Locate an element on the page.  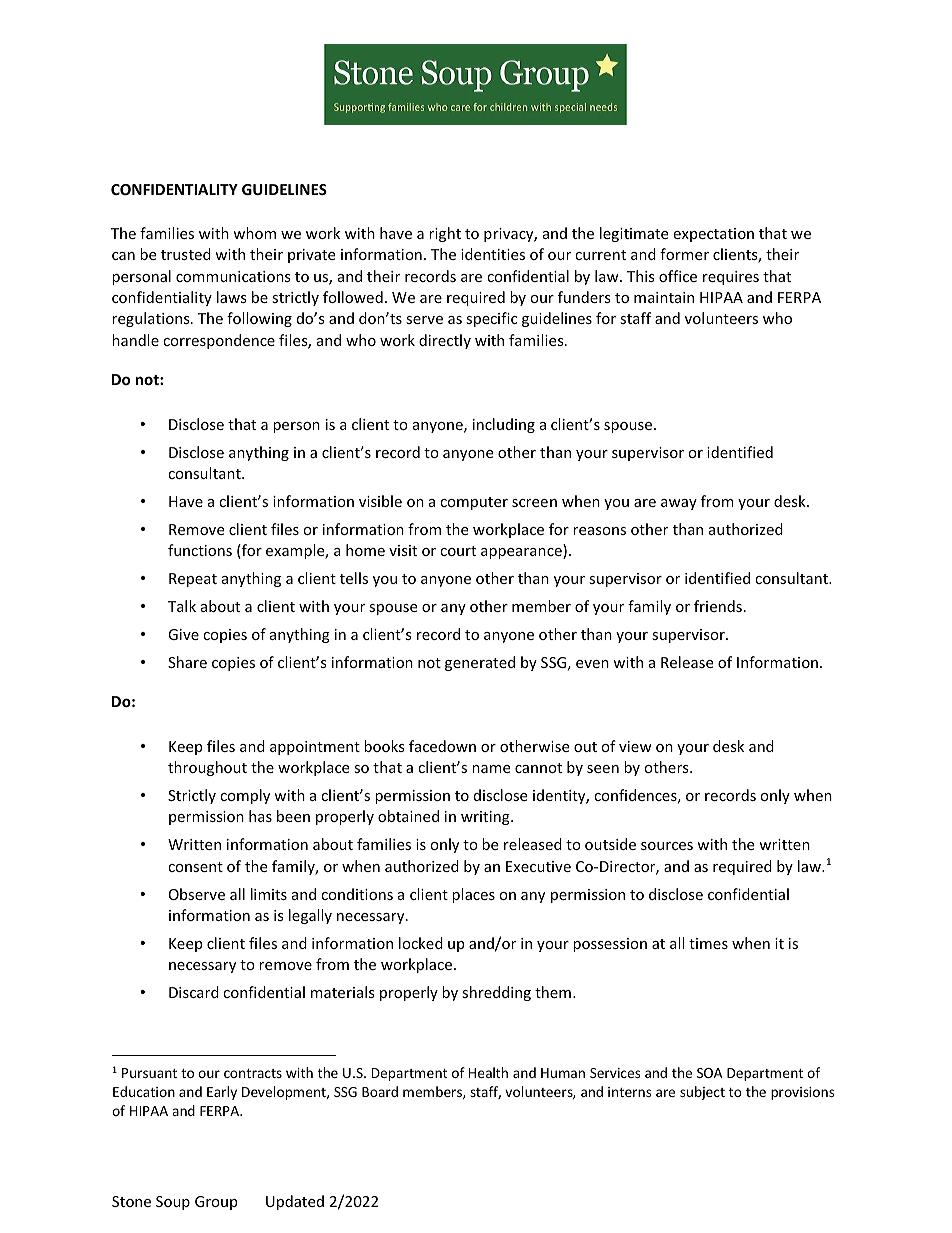
trusted is located at coordinates (186, 254).
